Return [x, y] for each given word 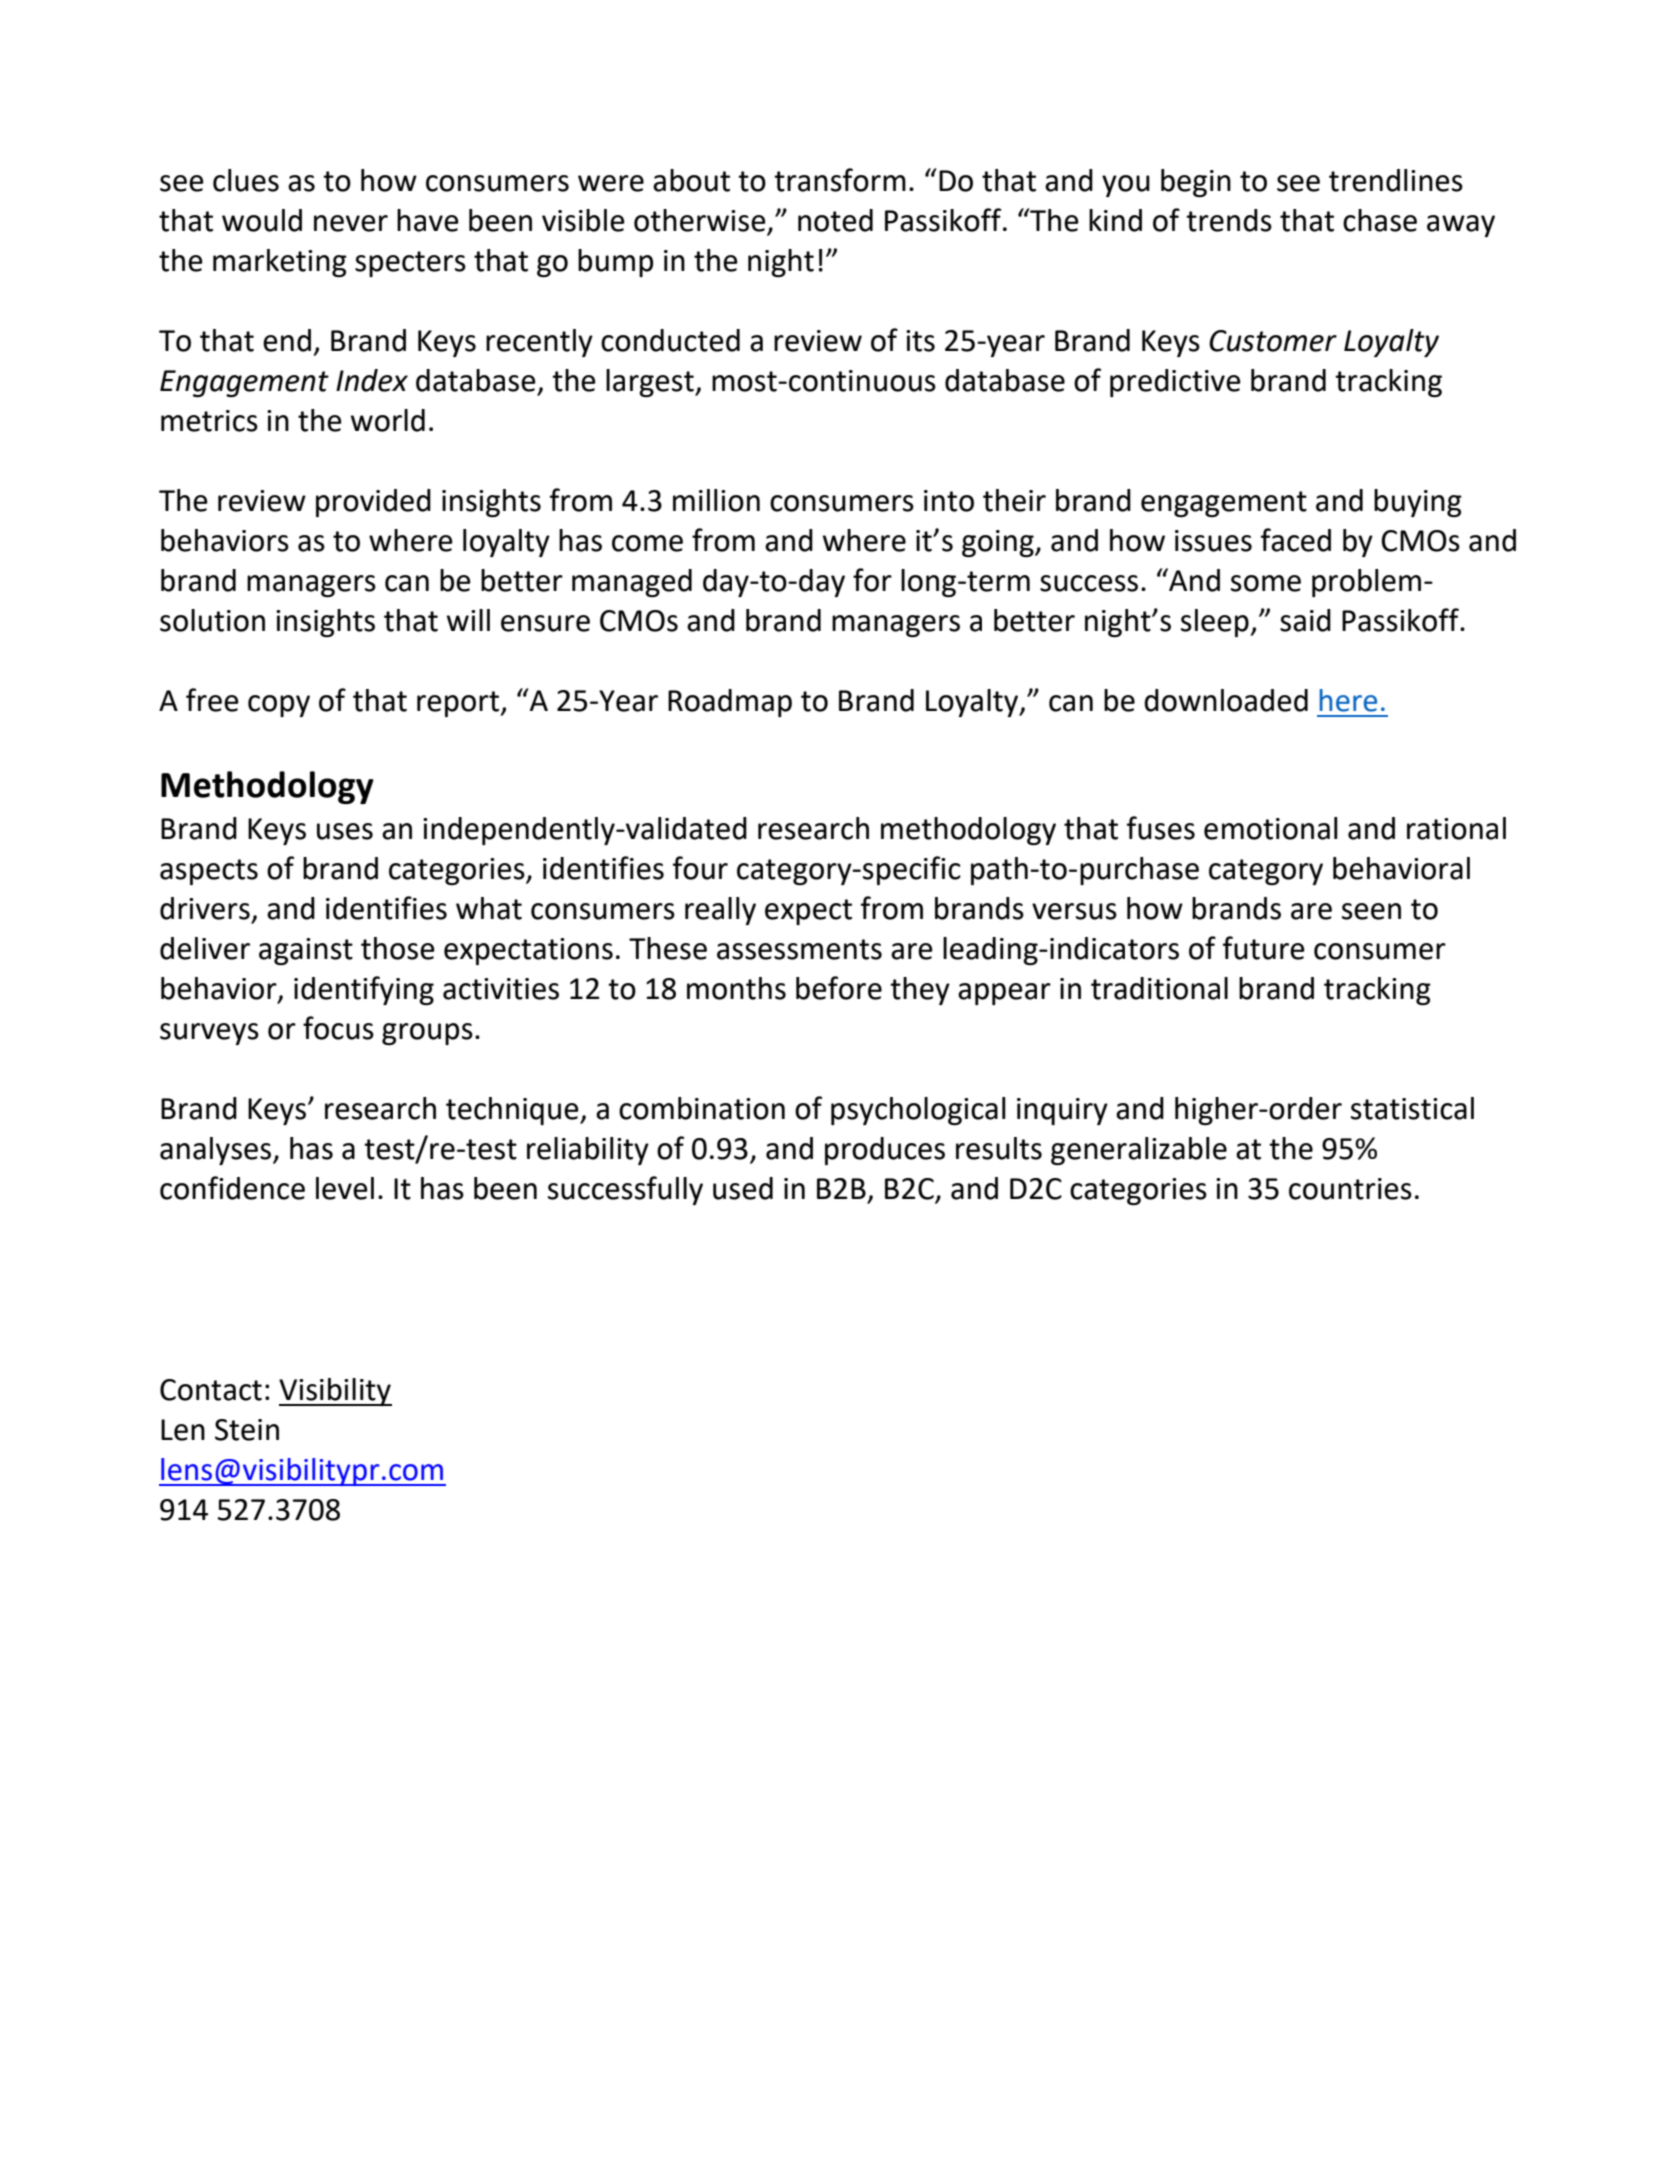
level [345, 1188]
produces [885, 1151]
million [716, 500]
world [387, 420]
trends [1229, 220]
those [398, 948]
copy [279, 706]
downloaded [1226, 700]
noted [835, 220]
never [351, 223]
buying [1418, 503]
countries [1350, 1189]
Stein [247, 1430]
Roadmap [730, 703]
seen [1371, 911]
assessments [799, 949]
